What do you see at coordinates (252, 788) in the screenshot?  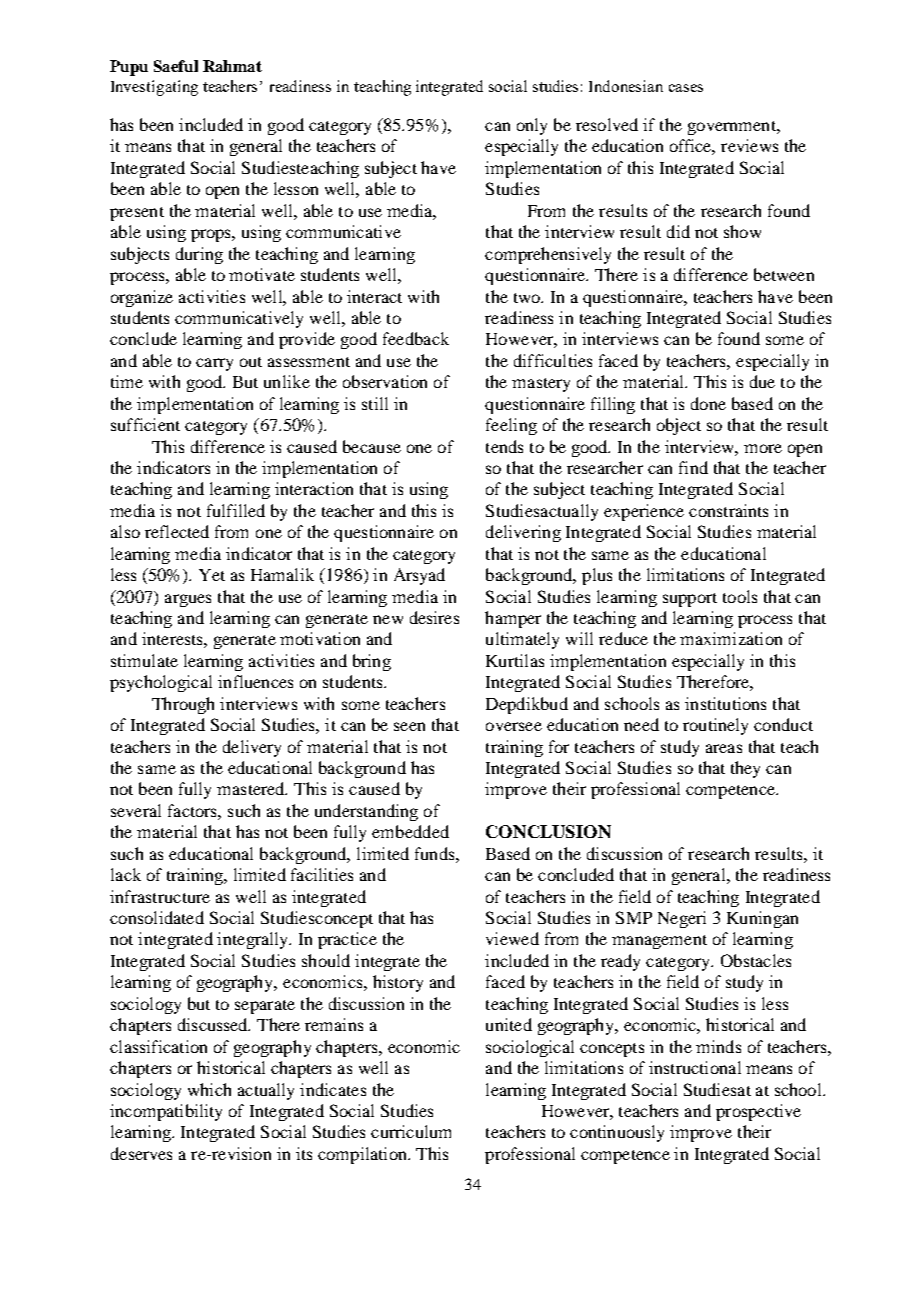 I see `mastered` at bounding box center [252, 788].
